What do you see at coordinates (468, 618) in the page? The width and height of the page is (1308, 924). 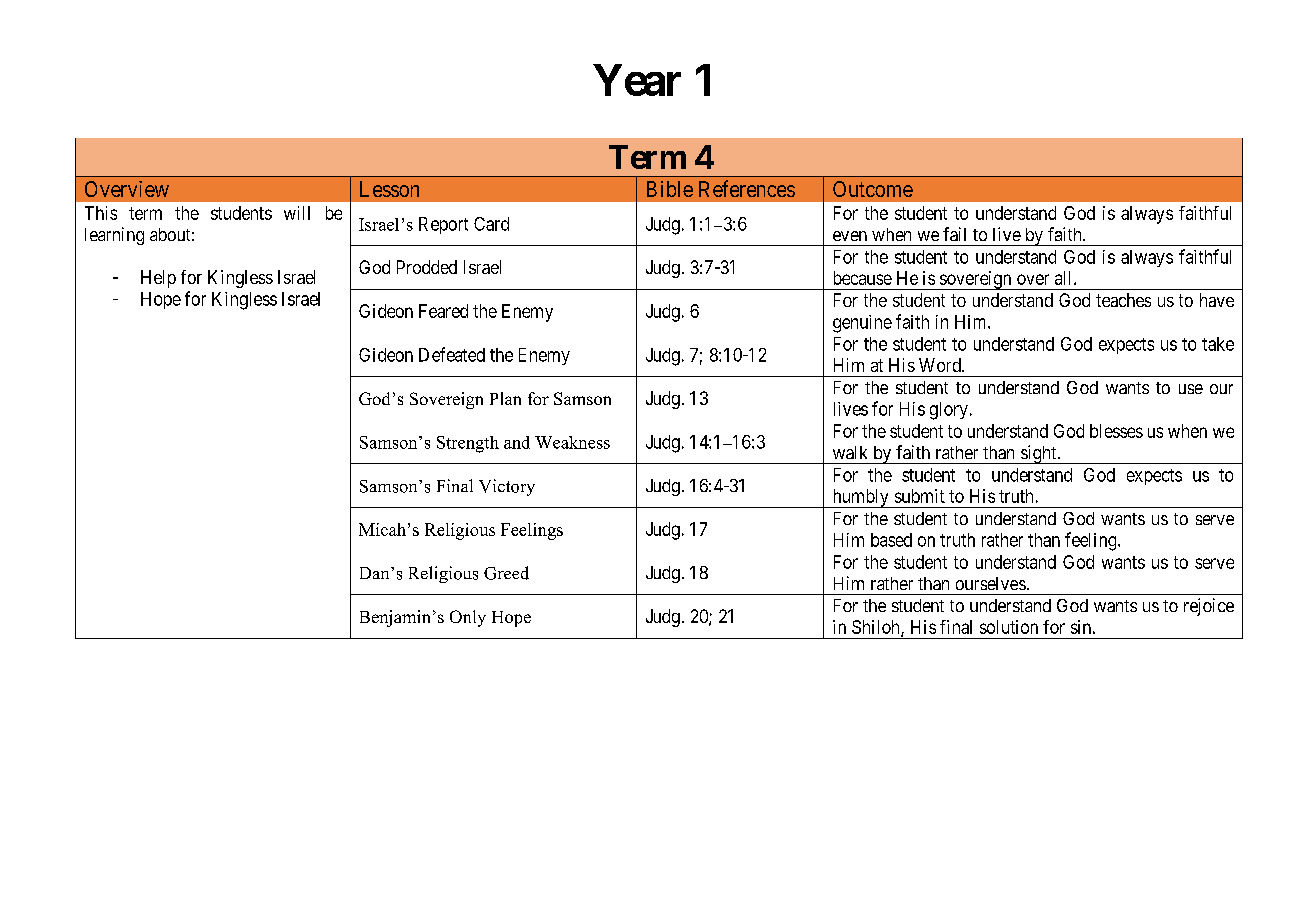 I see `Only` at bounding box center [468, 618].
